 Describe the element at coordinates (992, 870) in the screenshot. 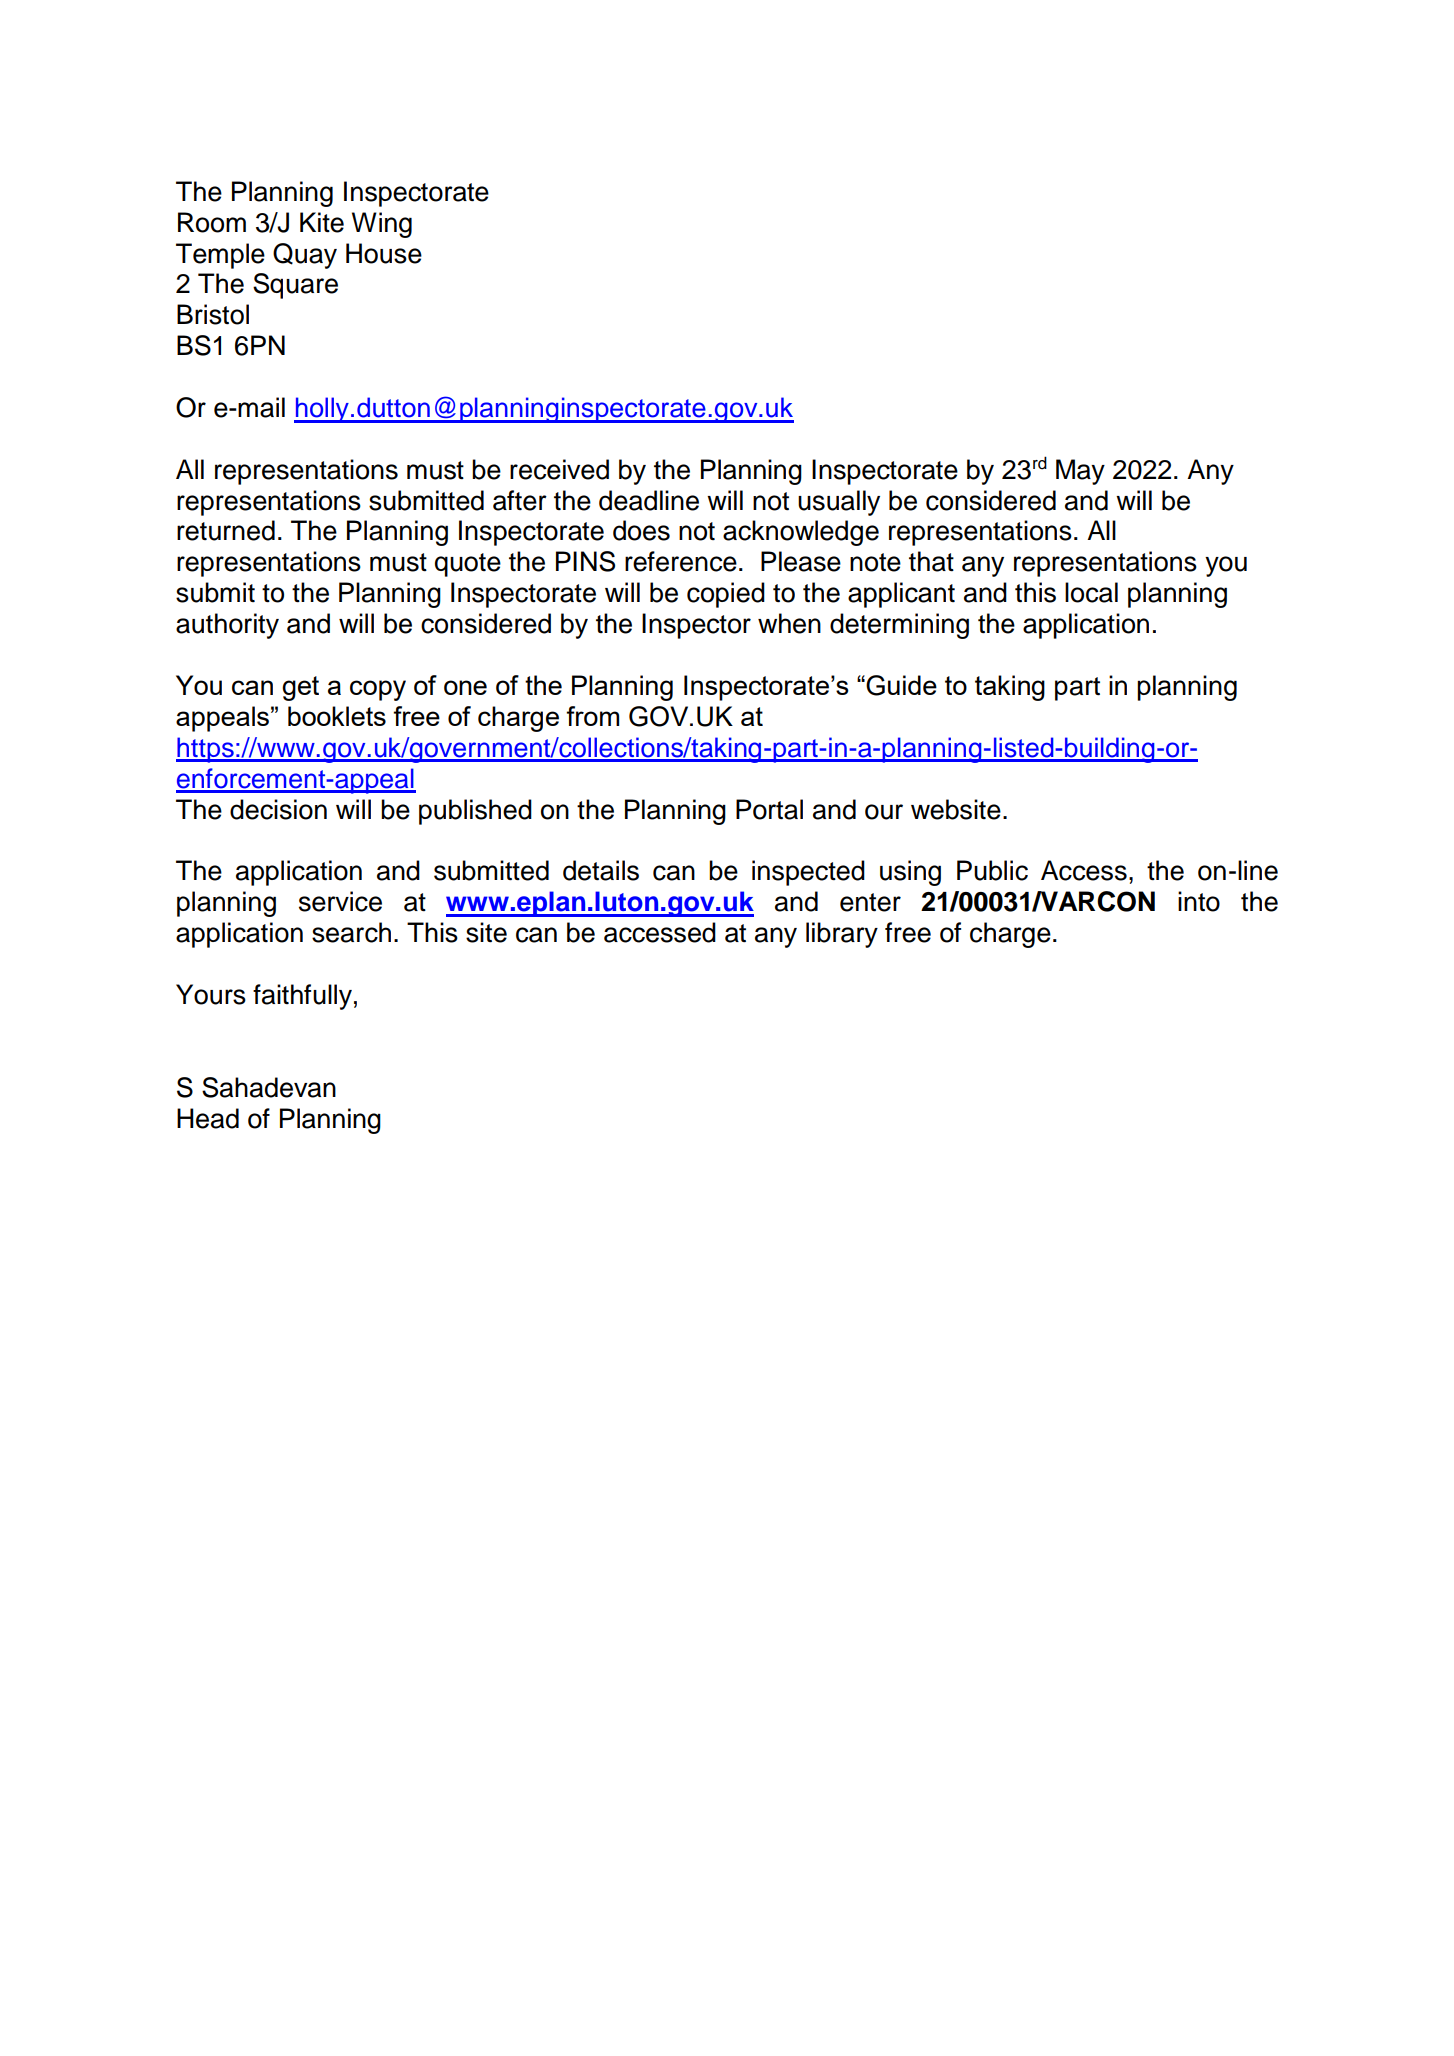

I see `Public` at that location.
